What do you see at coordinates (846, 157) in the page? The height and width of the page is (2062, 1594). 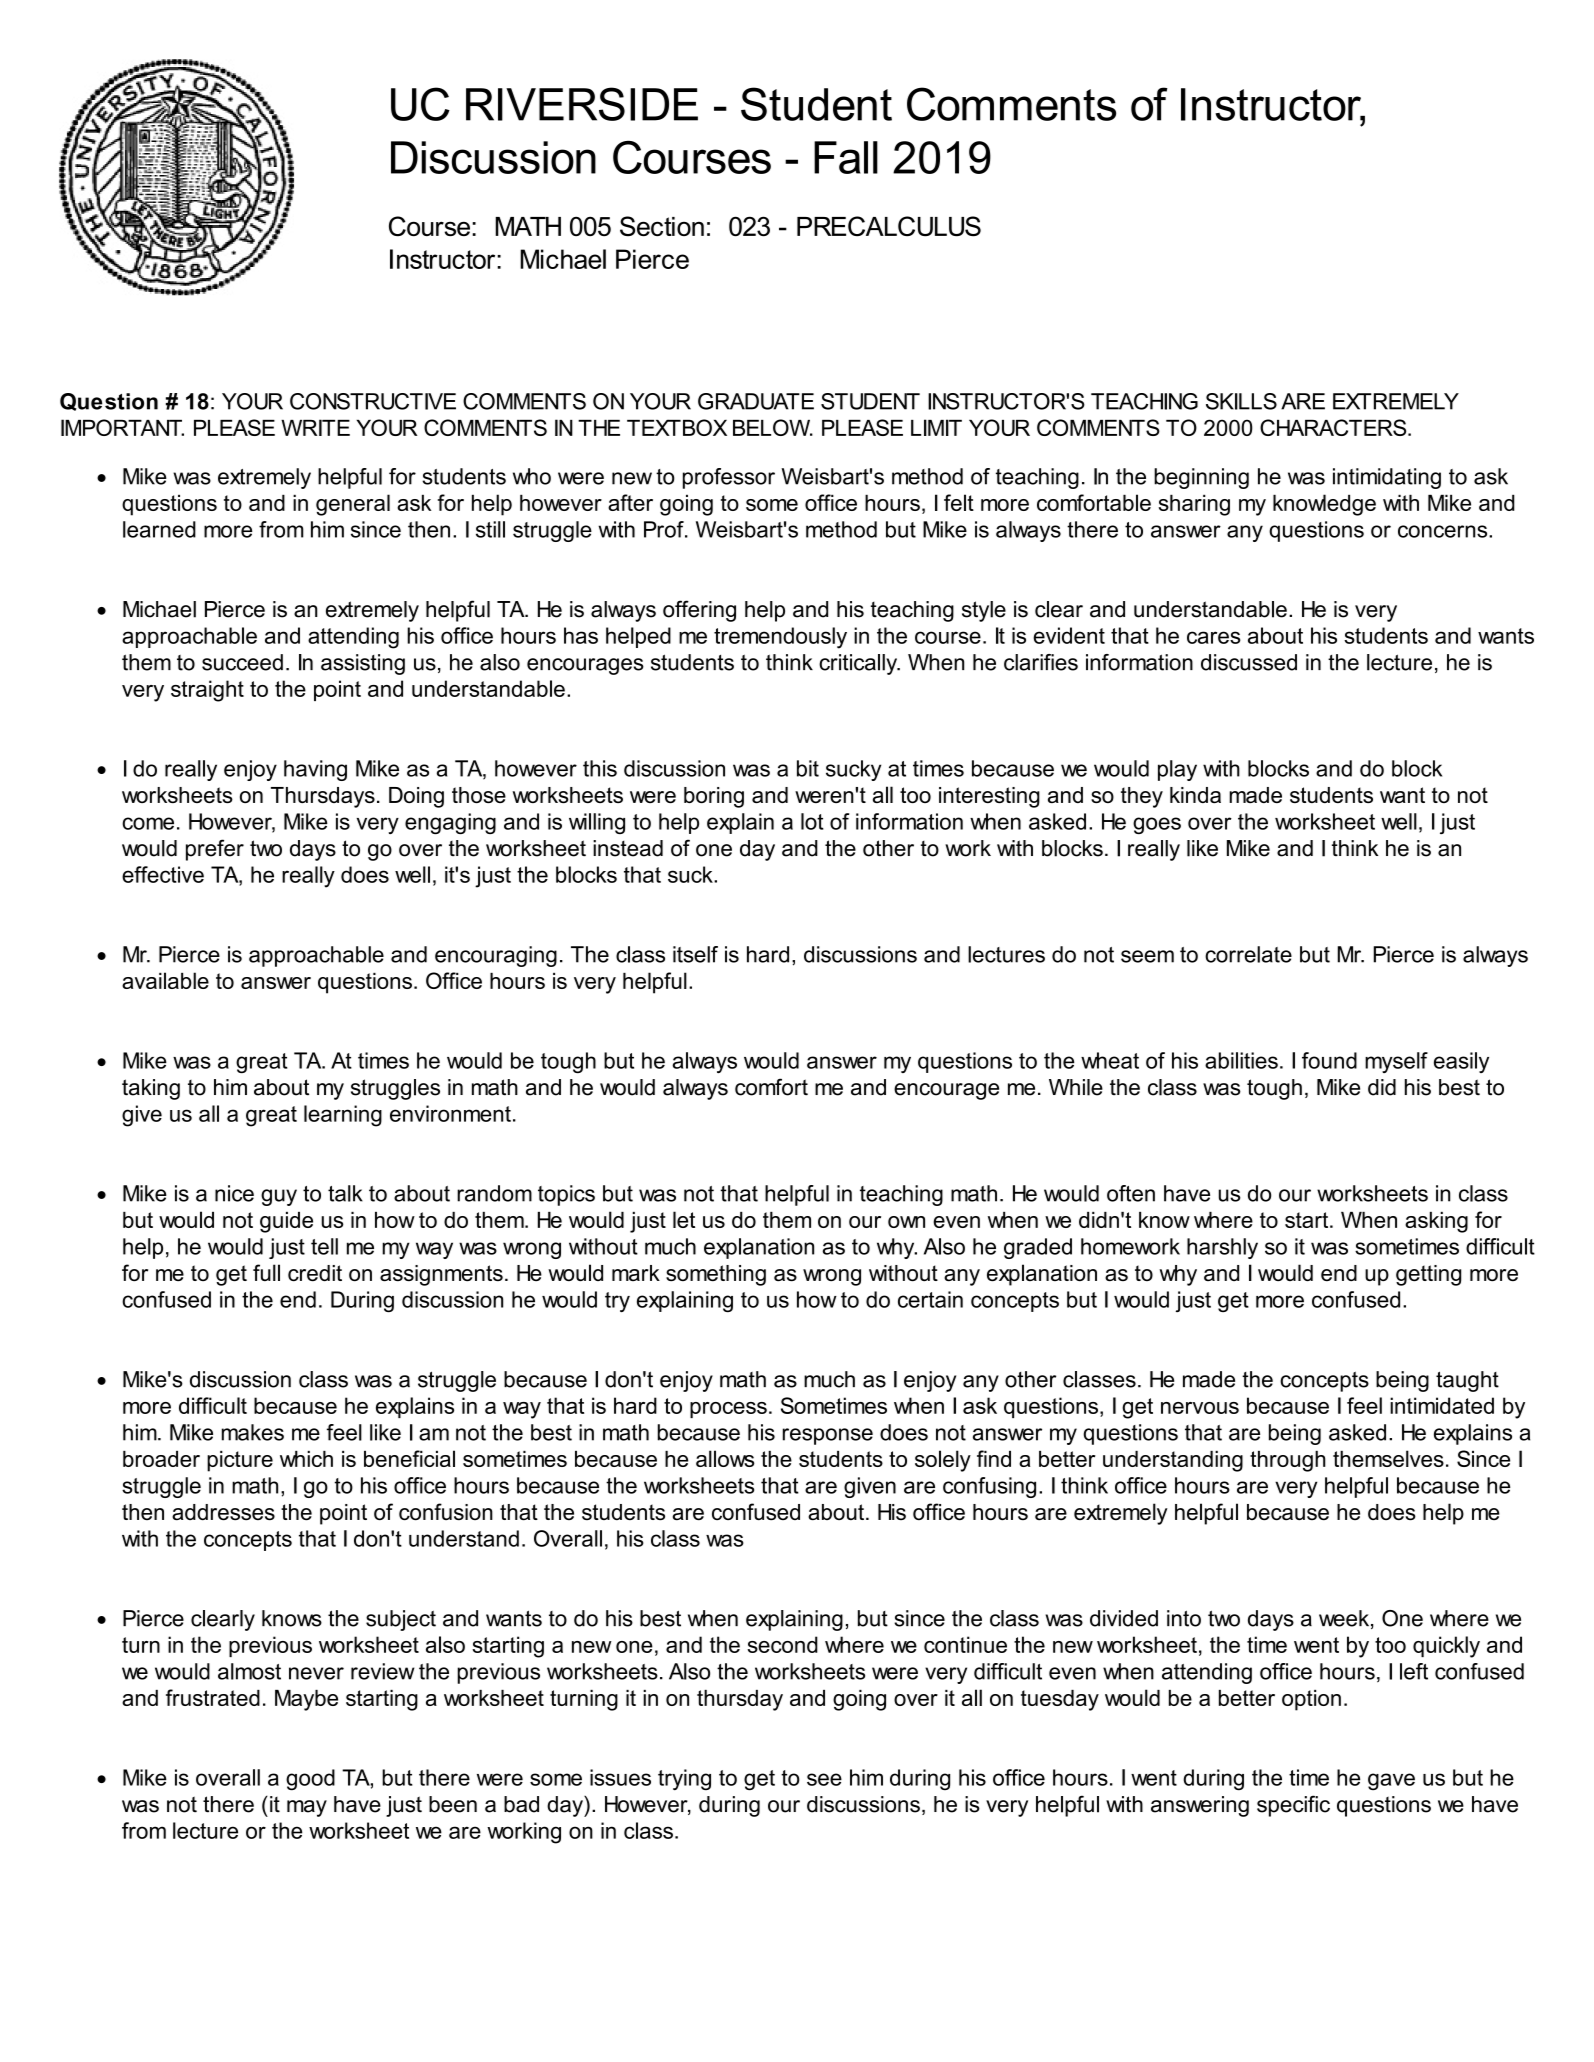 I see `Fall` at bounding box center [846, 157].
